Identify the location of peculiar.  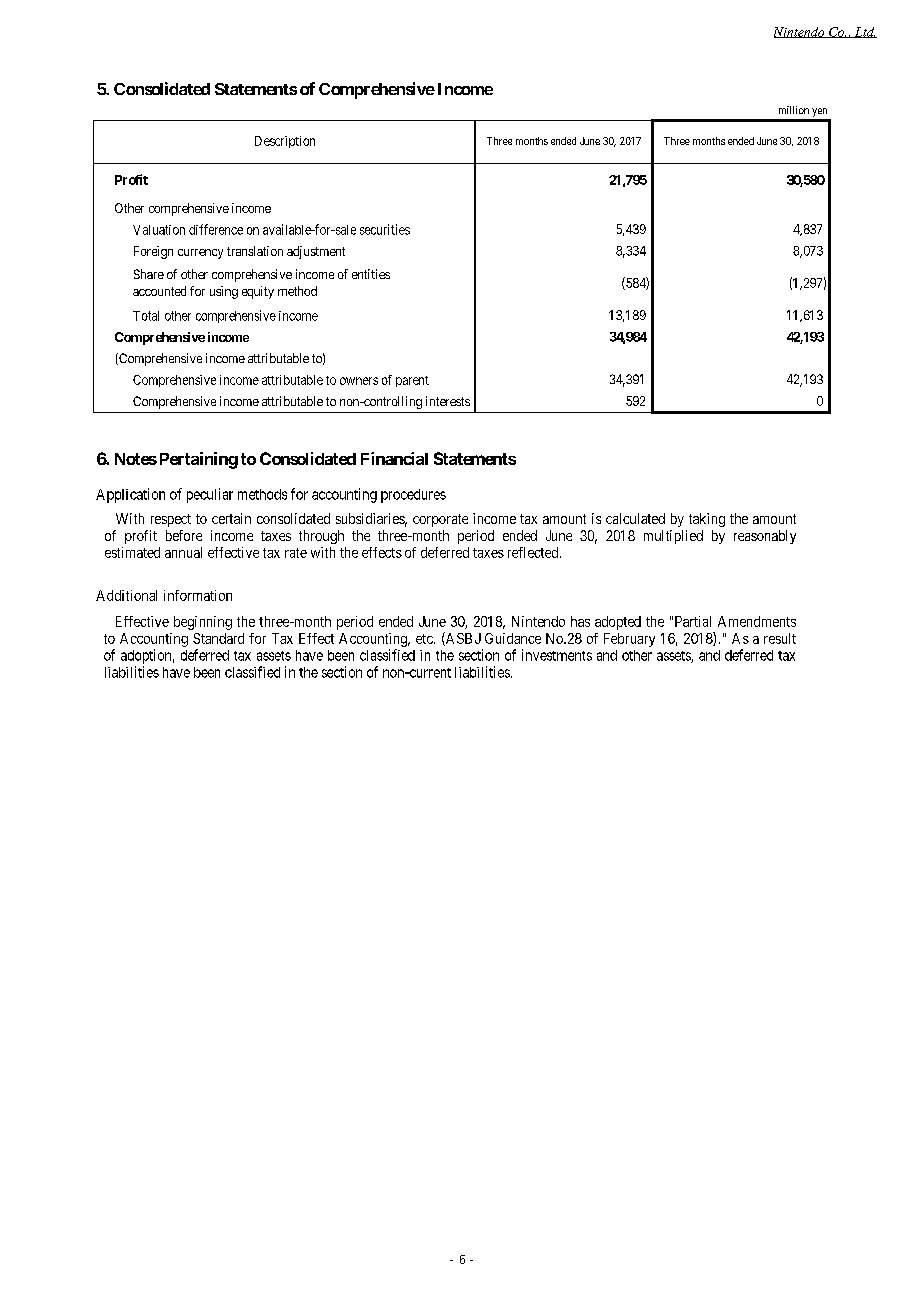
(210, 495).
